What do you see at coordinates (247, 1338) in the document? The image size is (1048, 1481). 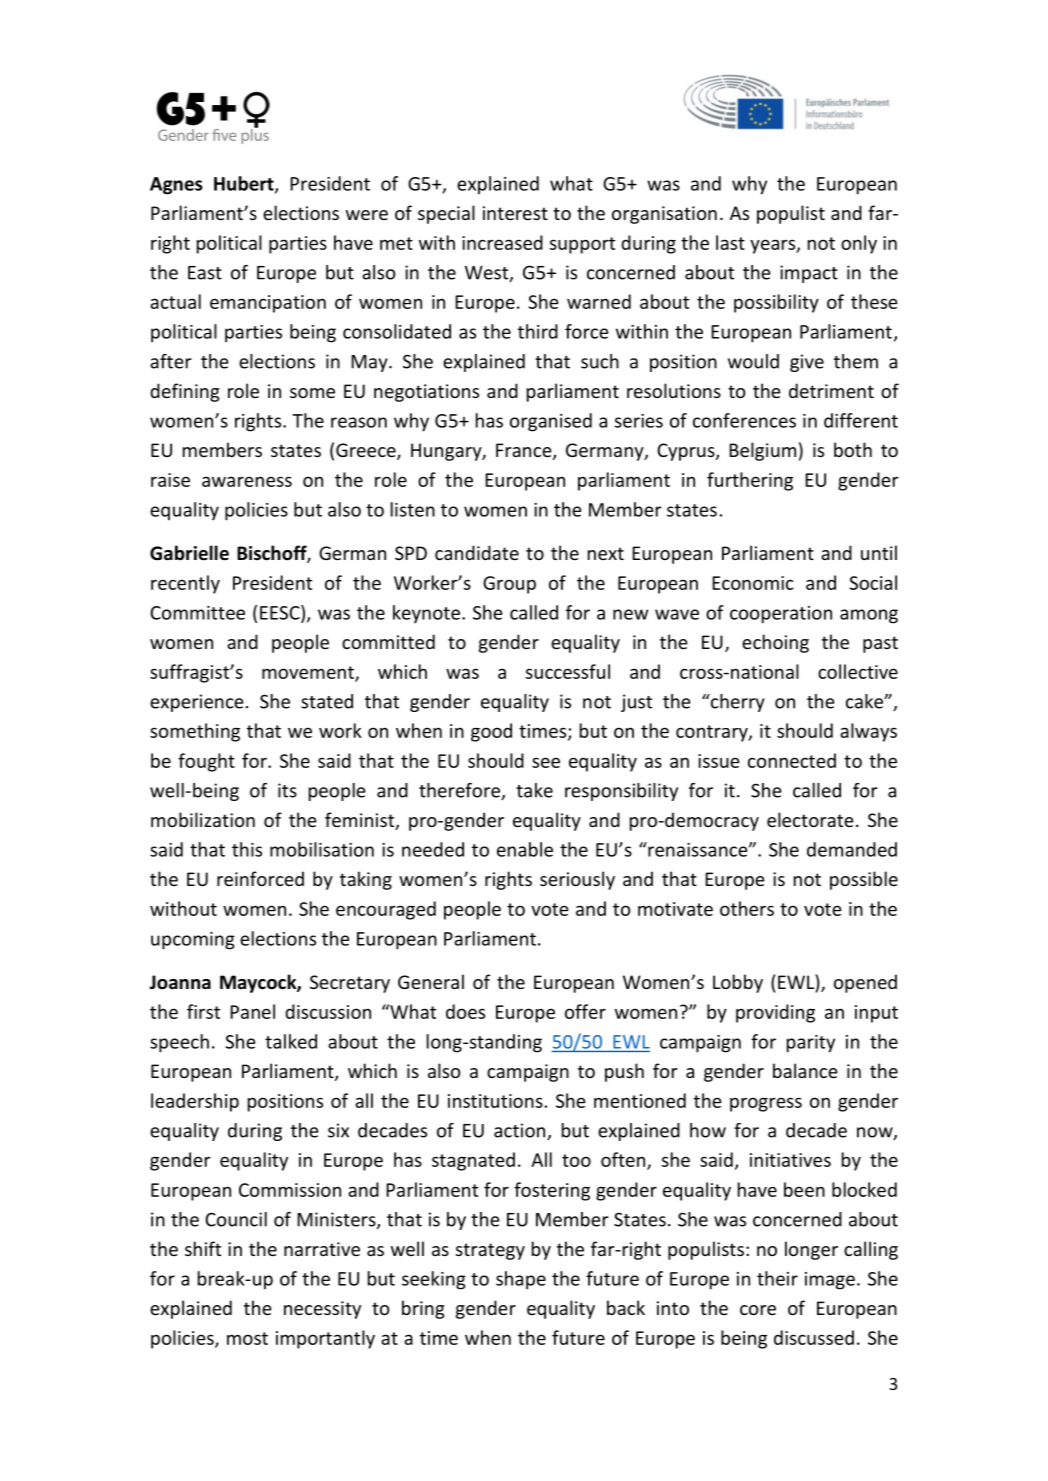 I see `most` at bounding box center [247, 1338].
